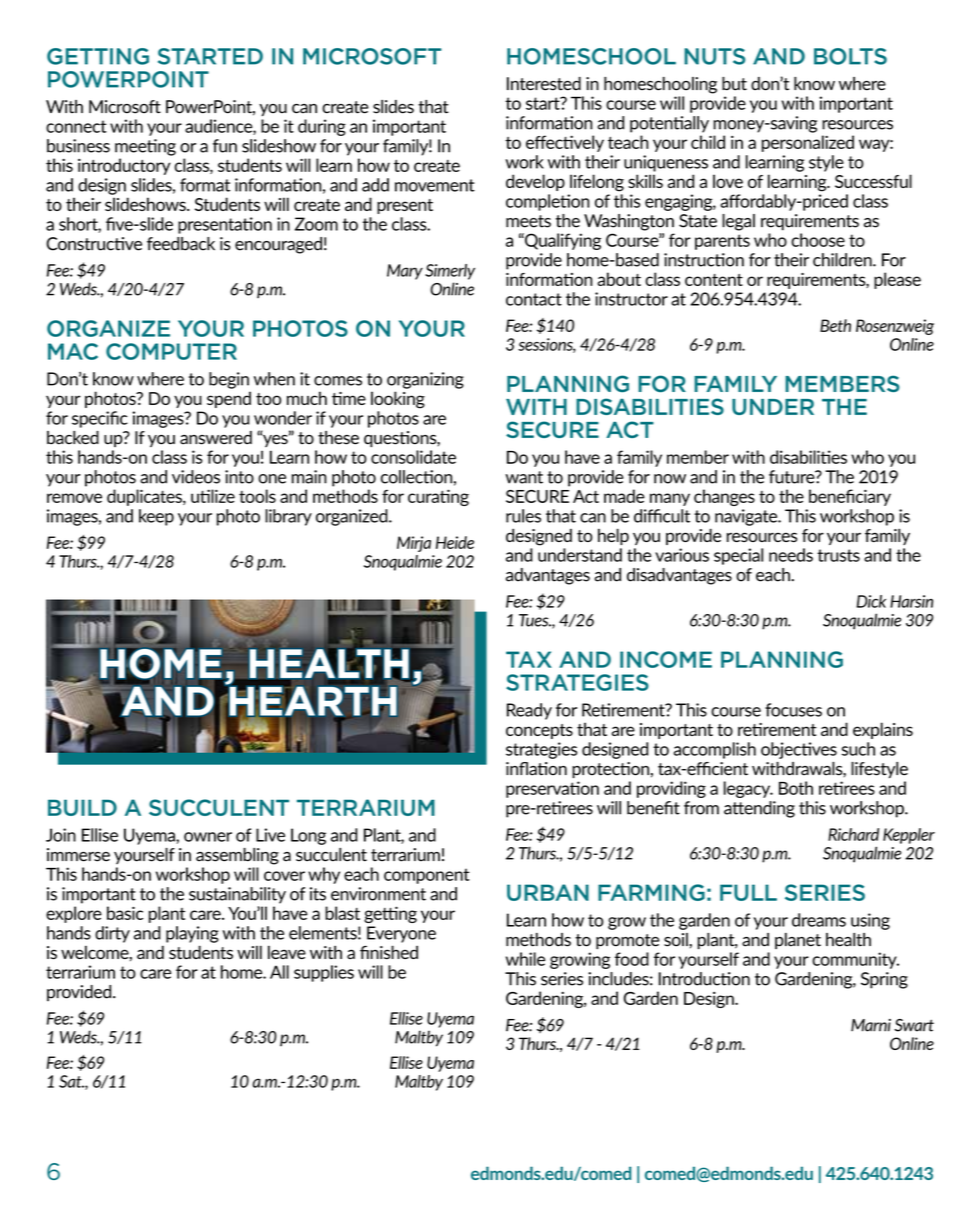  I want to click on Interested, so click(544, 84).
